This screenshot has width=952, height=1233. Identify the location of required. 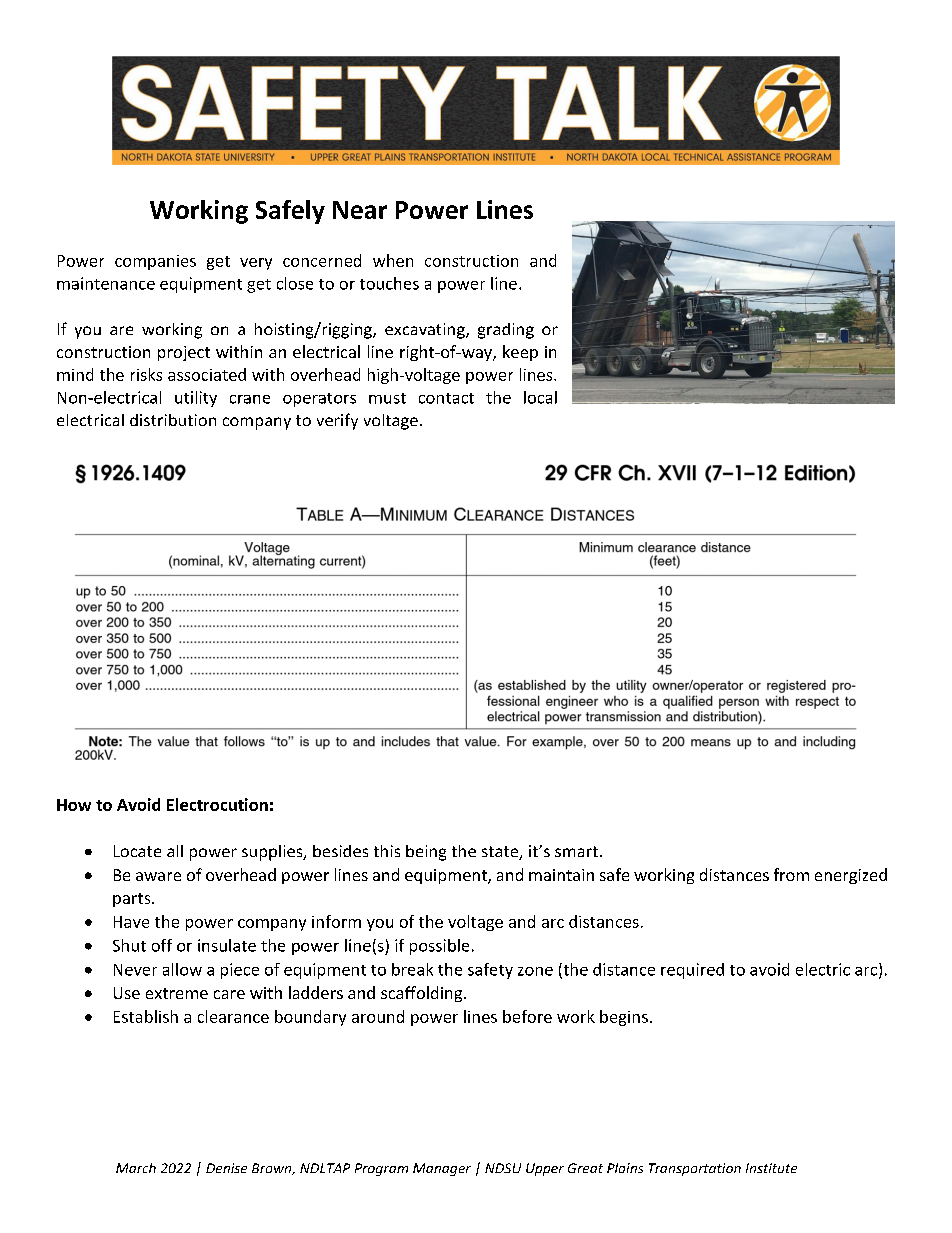
(692, 971).
